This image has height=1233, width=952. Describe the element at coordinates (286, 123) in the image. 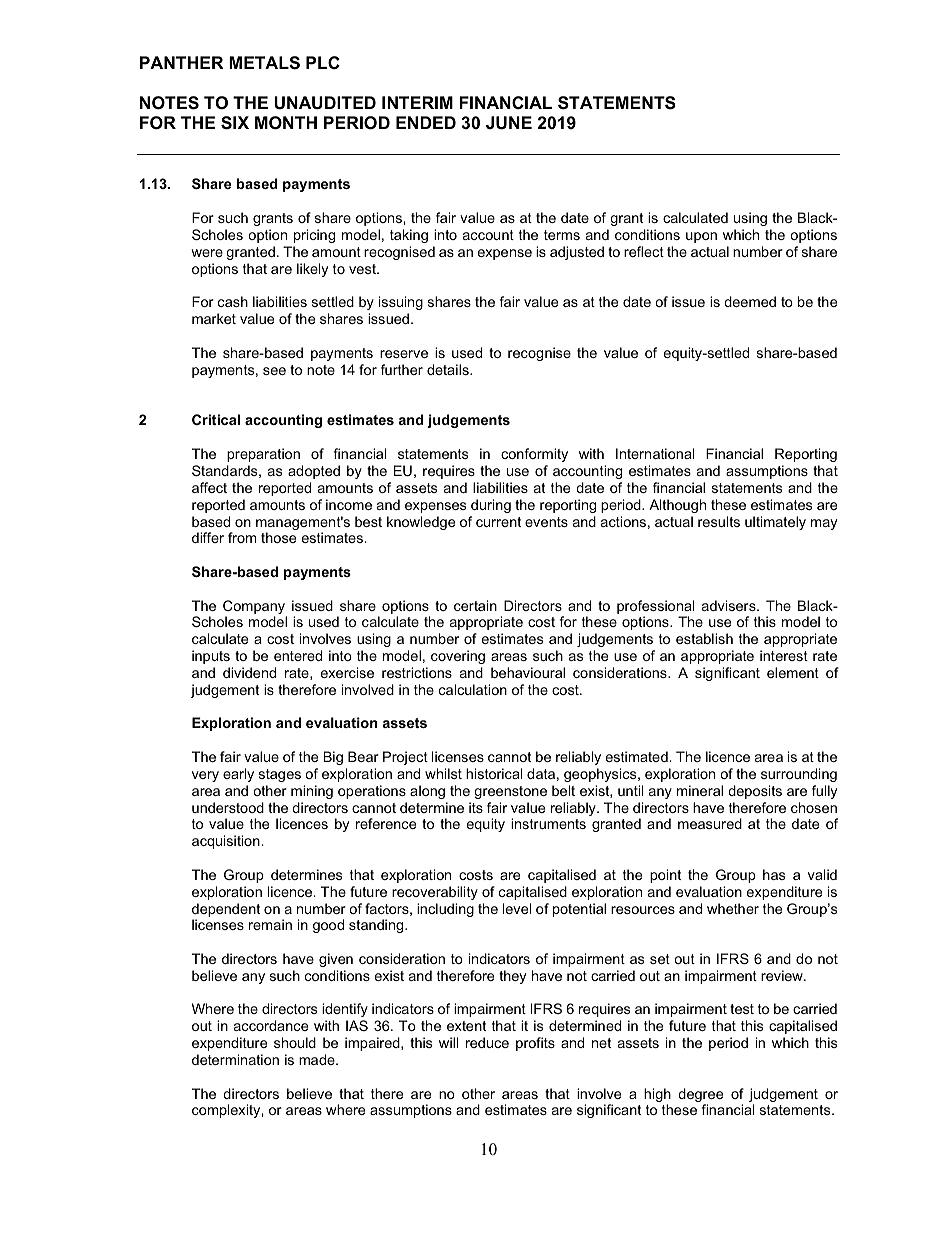

I see `MONTH` at that location.
